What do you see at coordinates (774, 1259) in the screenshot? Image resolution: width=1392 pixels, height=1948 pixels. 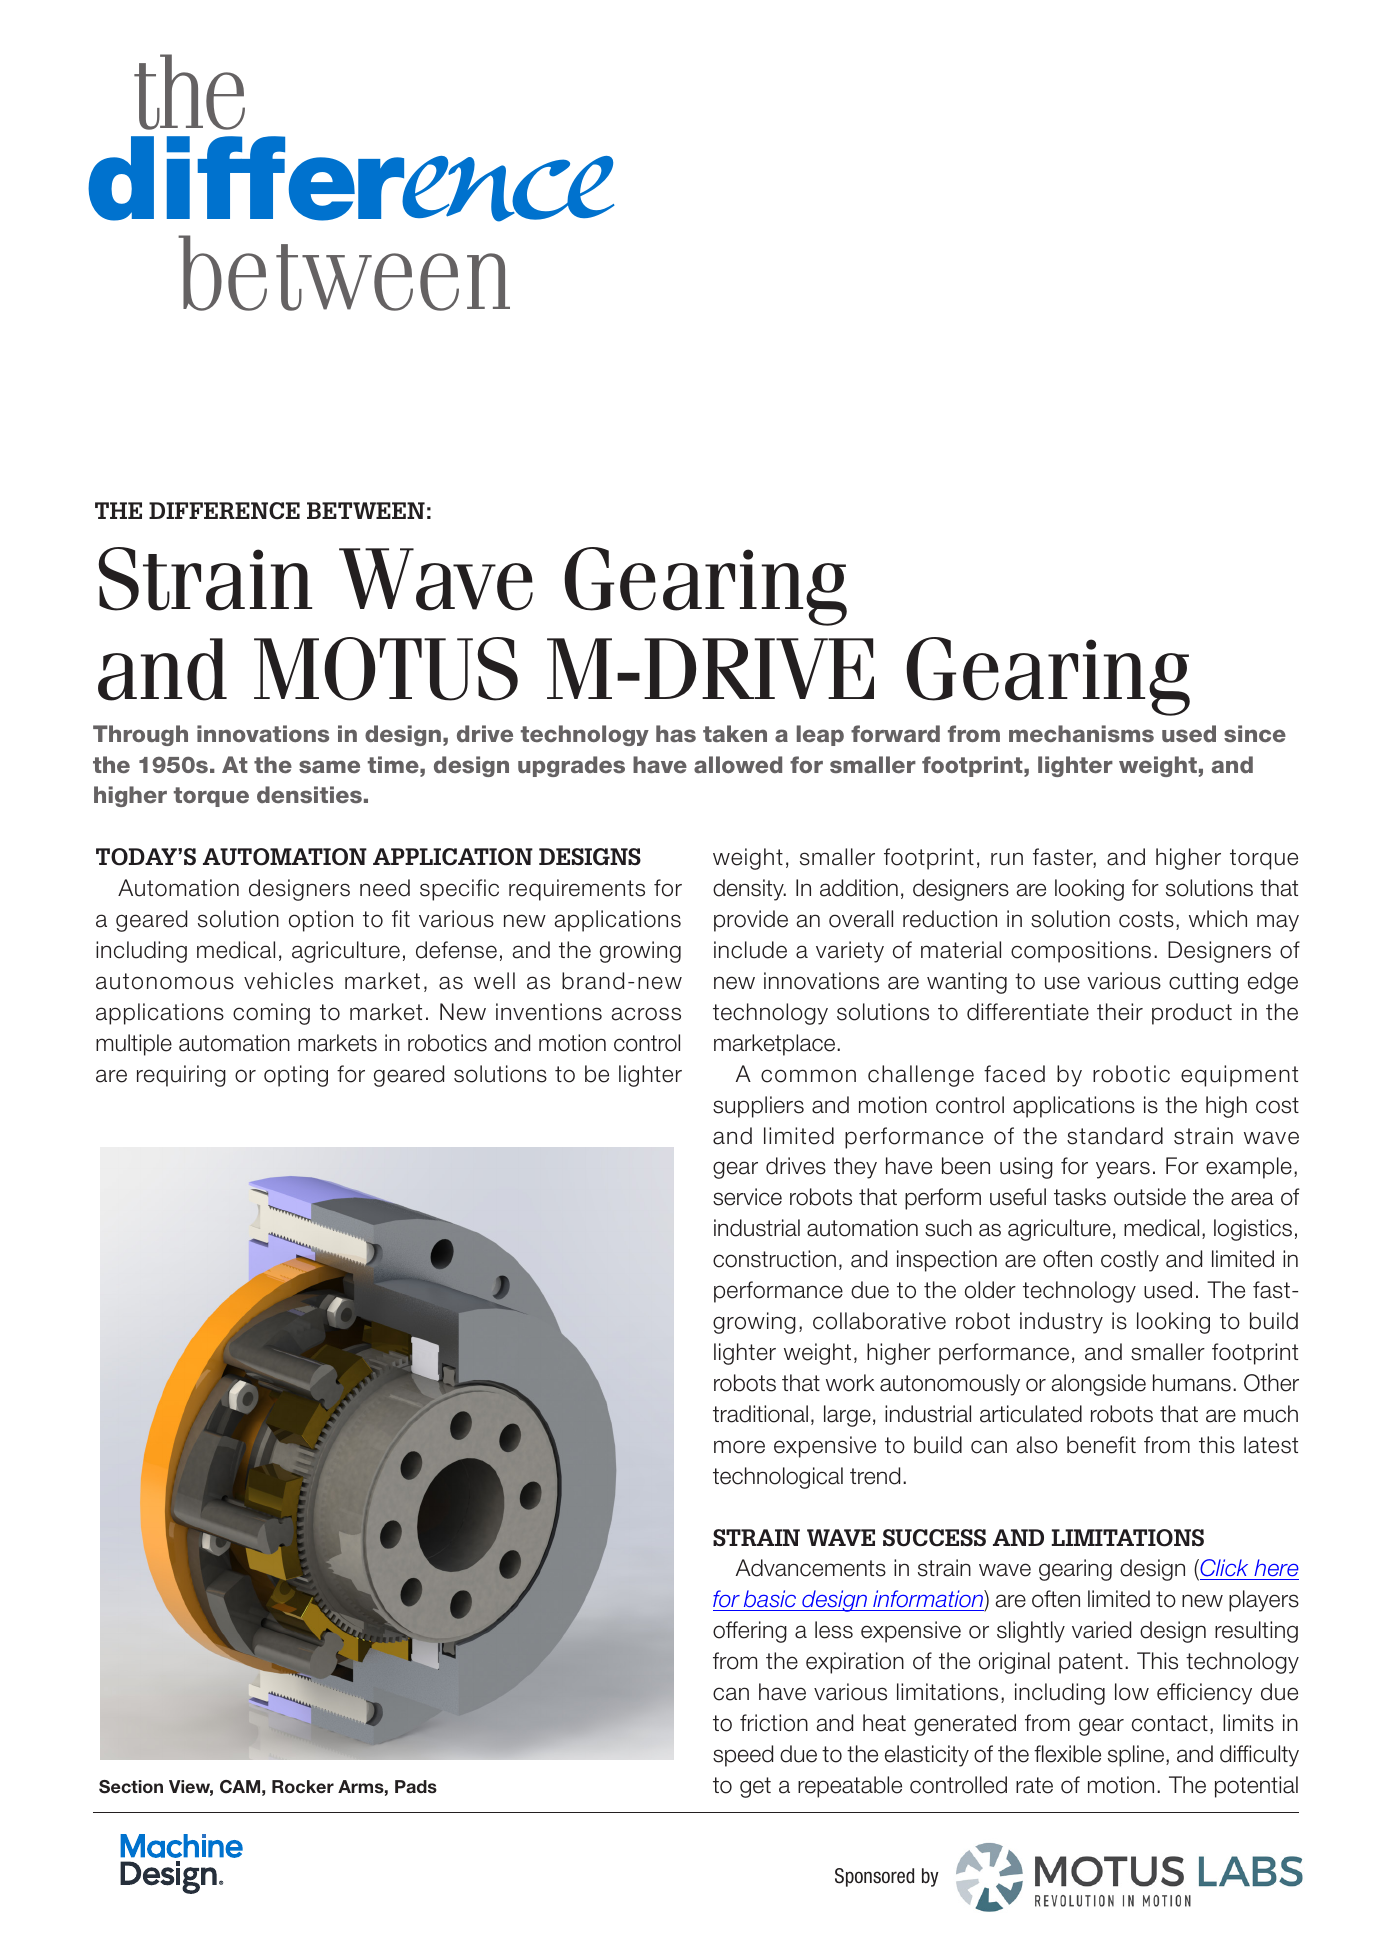 I see `construction` at bounding box center [774, 1259].
